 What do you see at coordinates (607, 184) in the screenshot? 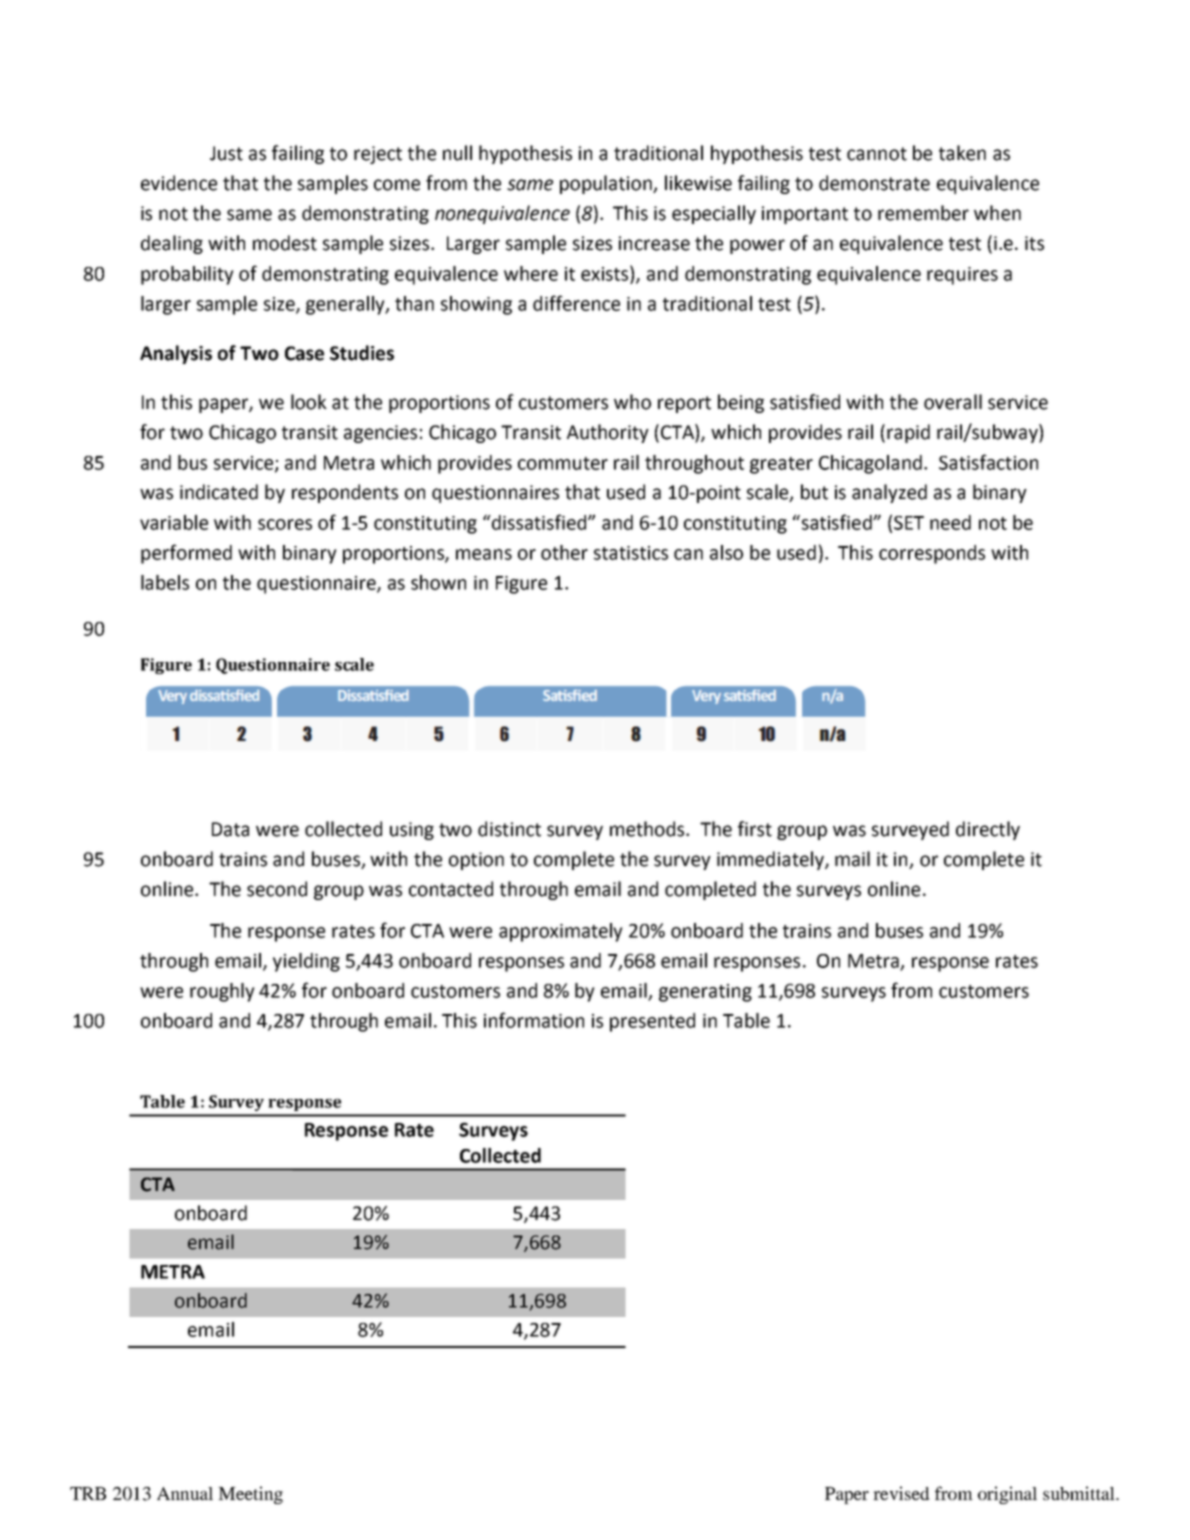
I see `population` at bounding box center [607, 184].
